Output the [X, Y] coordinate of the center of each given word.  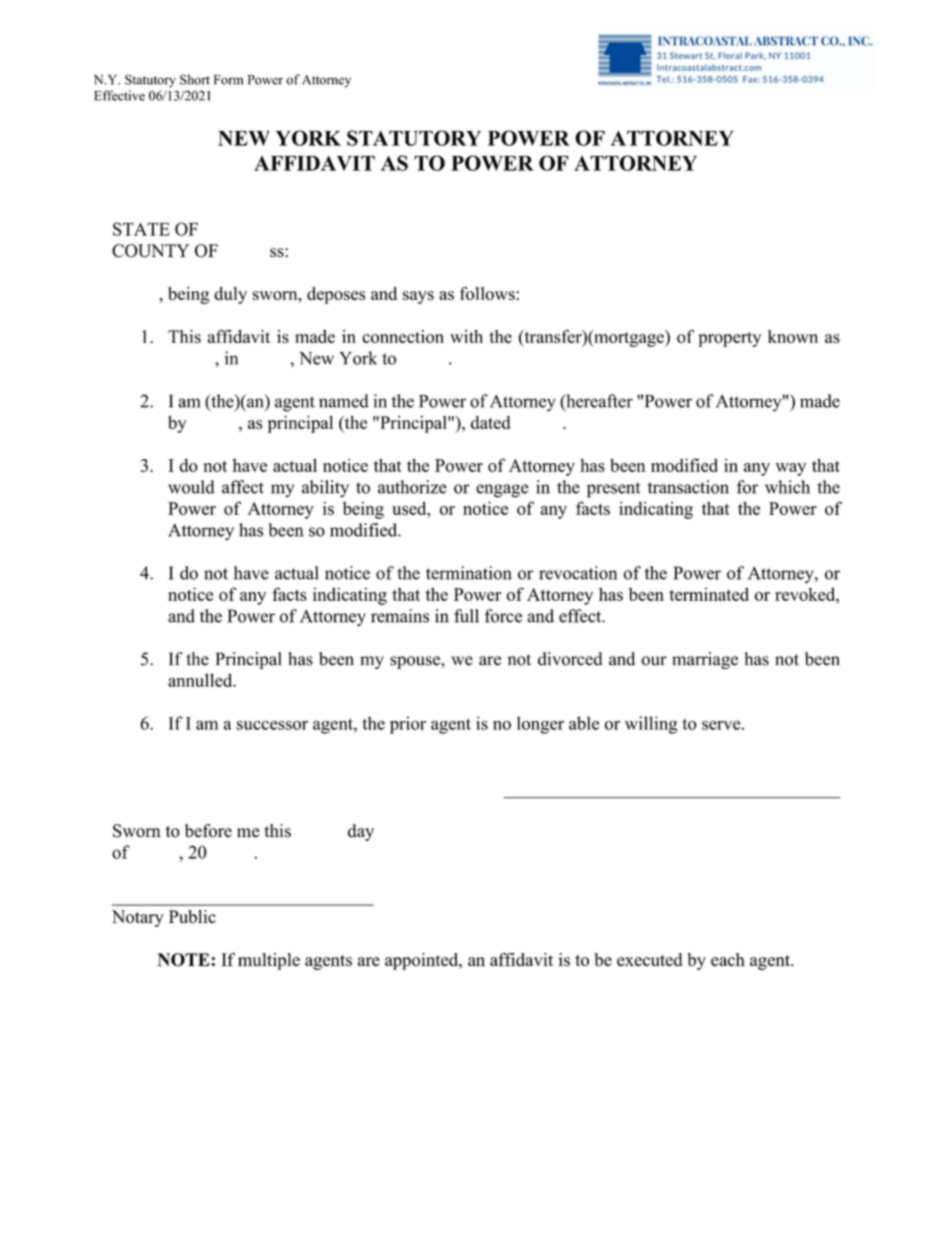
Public [192, 916]
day [361, 832]
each [728, 959]
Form [228, 80]
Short [195, 79]
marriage [705, 660]
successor [272, 725]
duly [230, 295]
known [793, 336]
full [466, 616]
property [729, 339]
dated [491, 422]
